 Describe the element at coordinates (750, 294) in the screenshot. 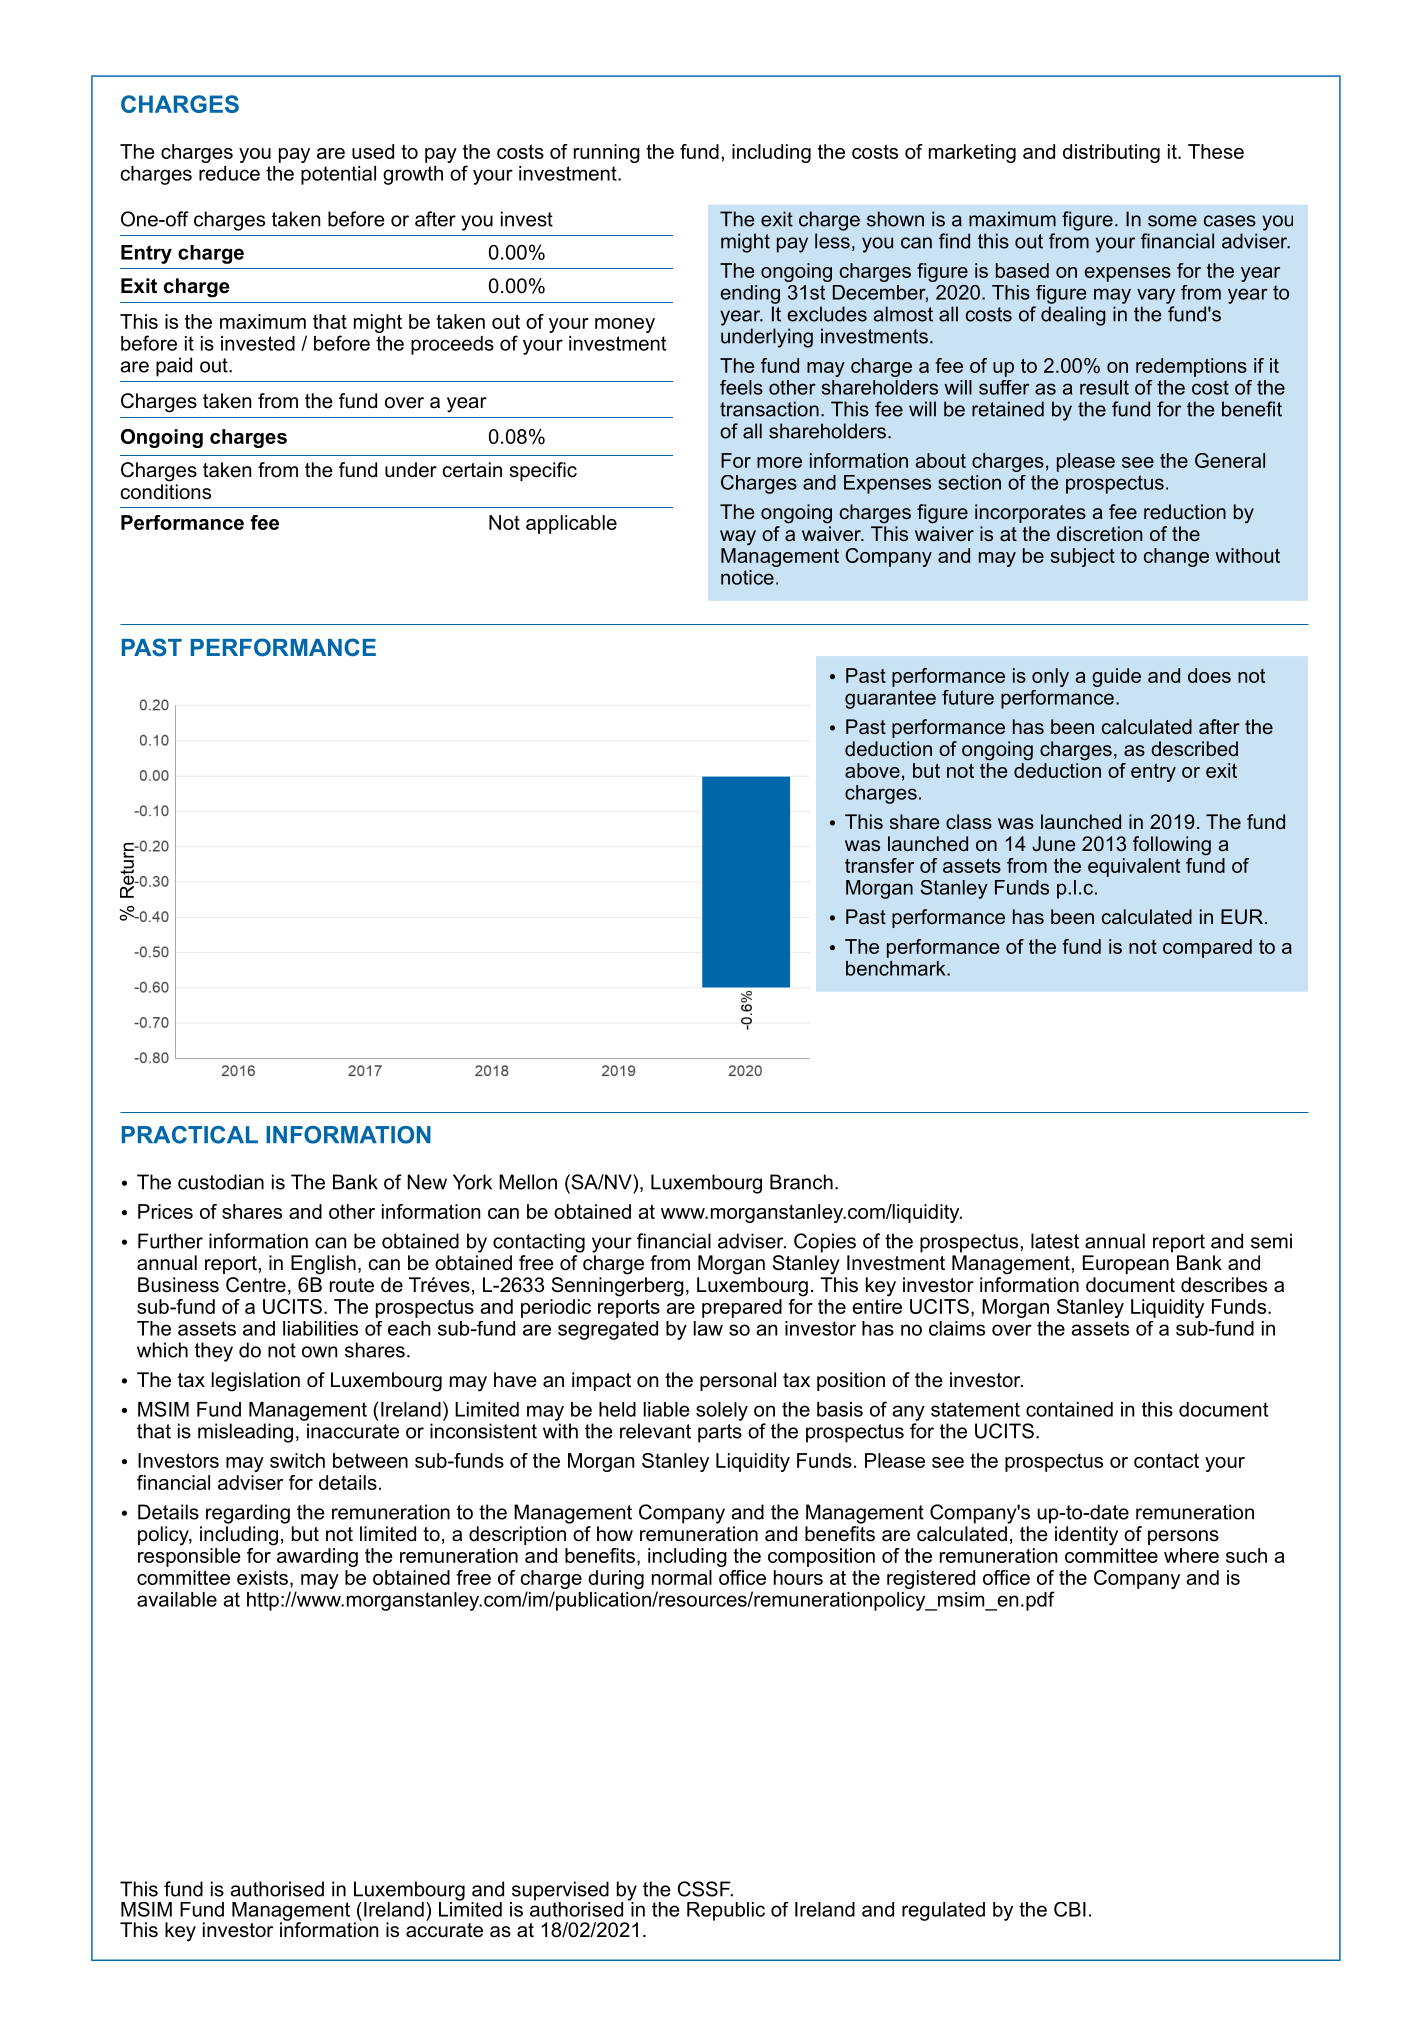

I see `ending` at that location.
